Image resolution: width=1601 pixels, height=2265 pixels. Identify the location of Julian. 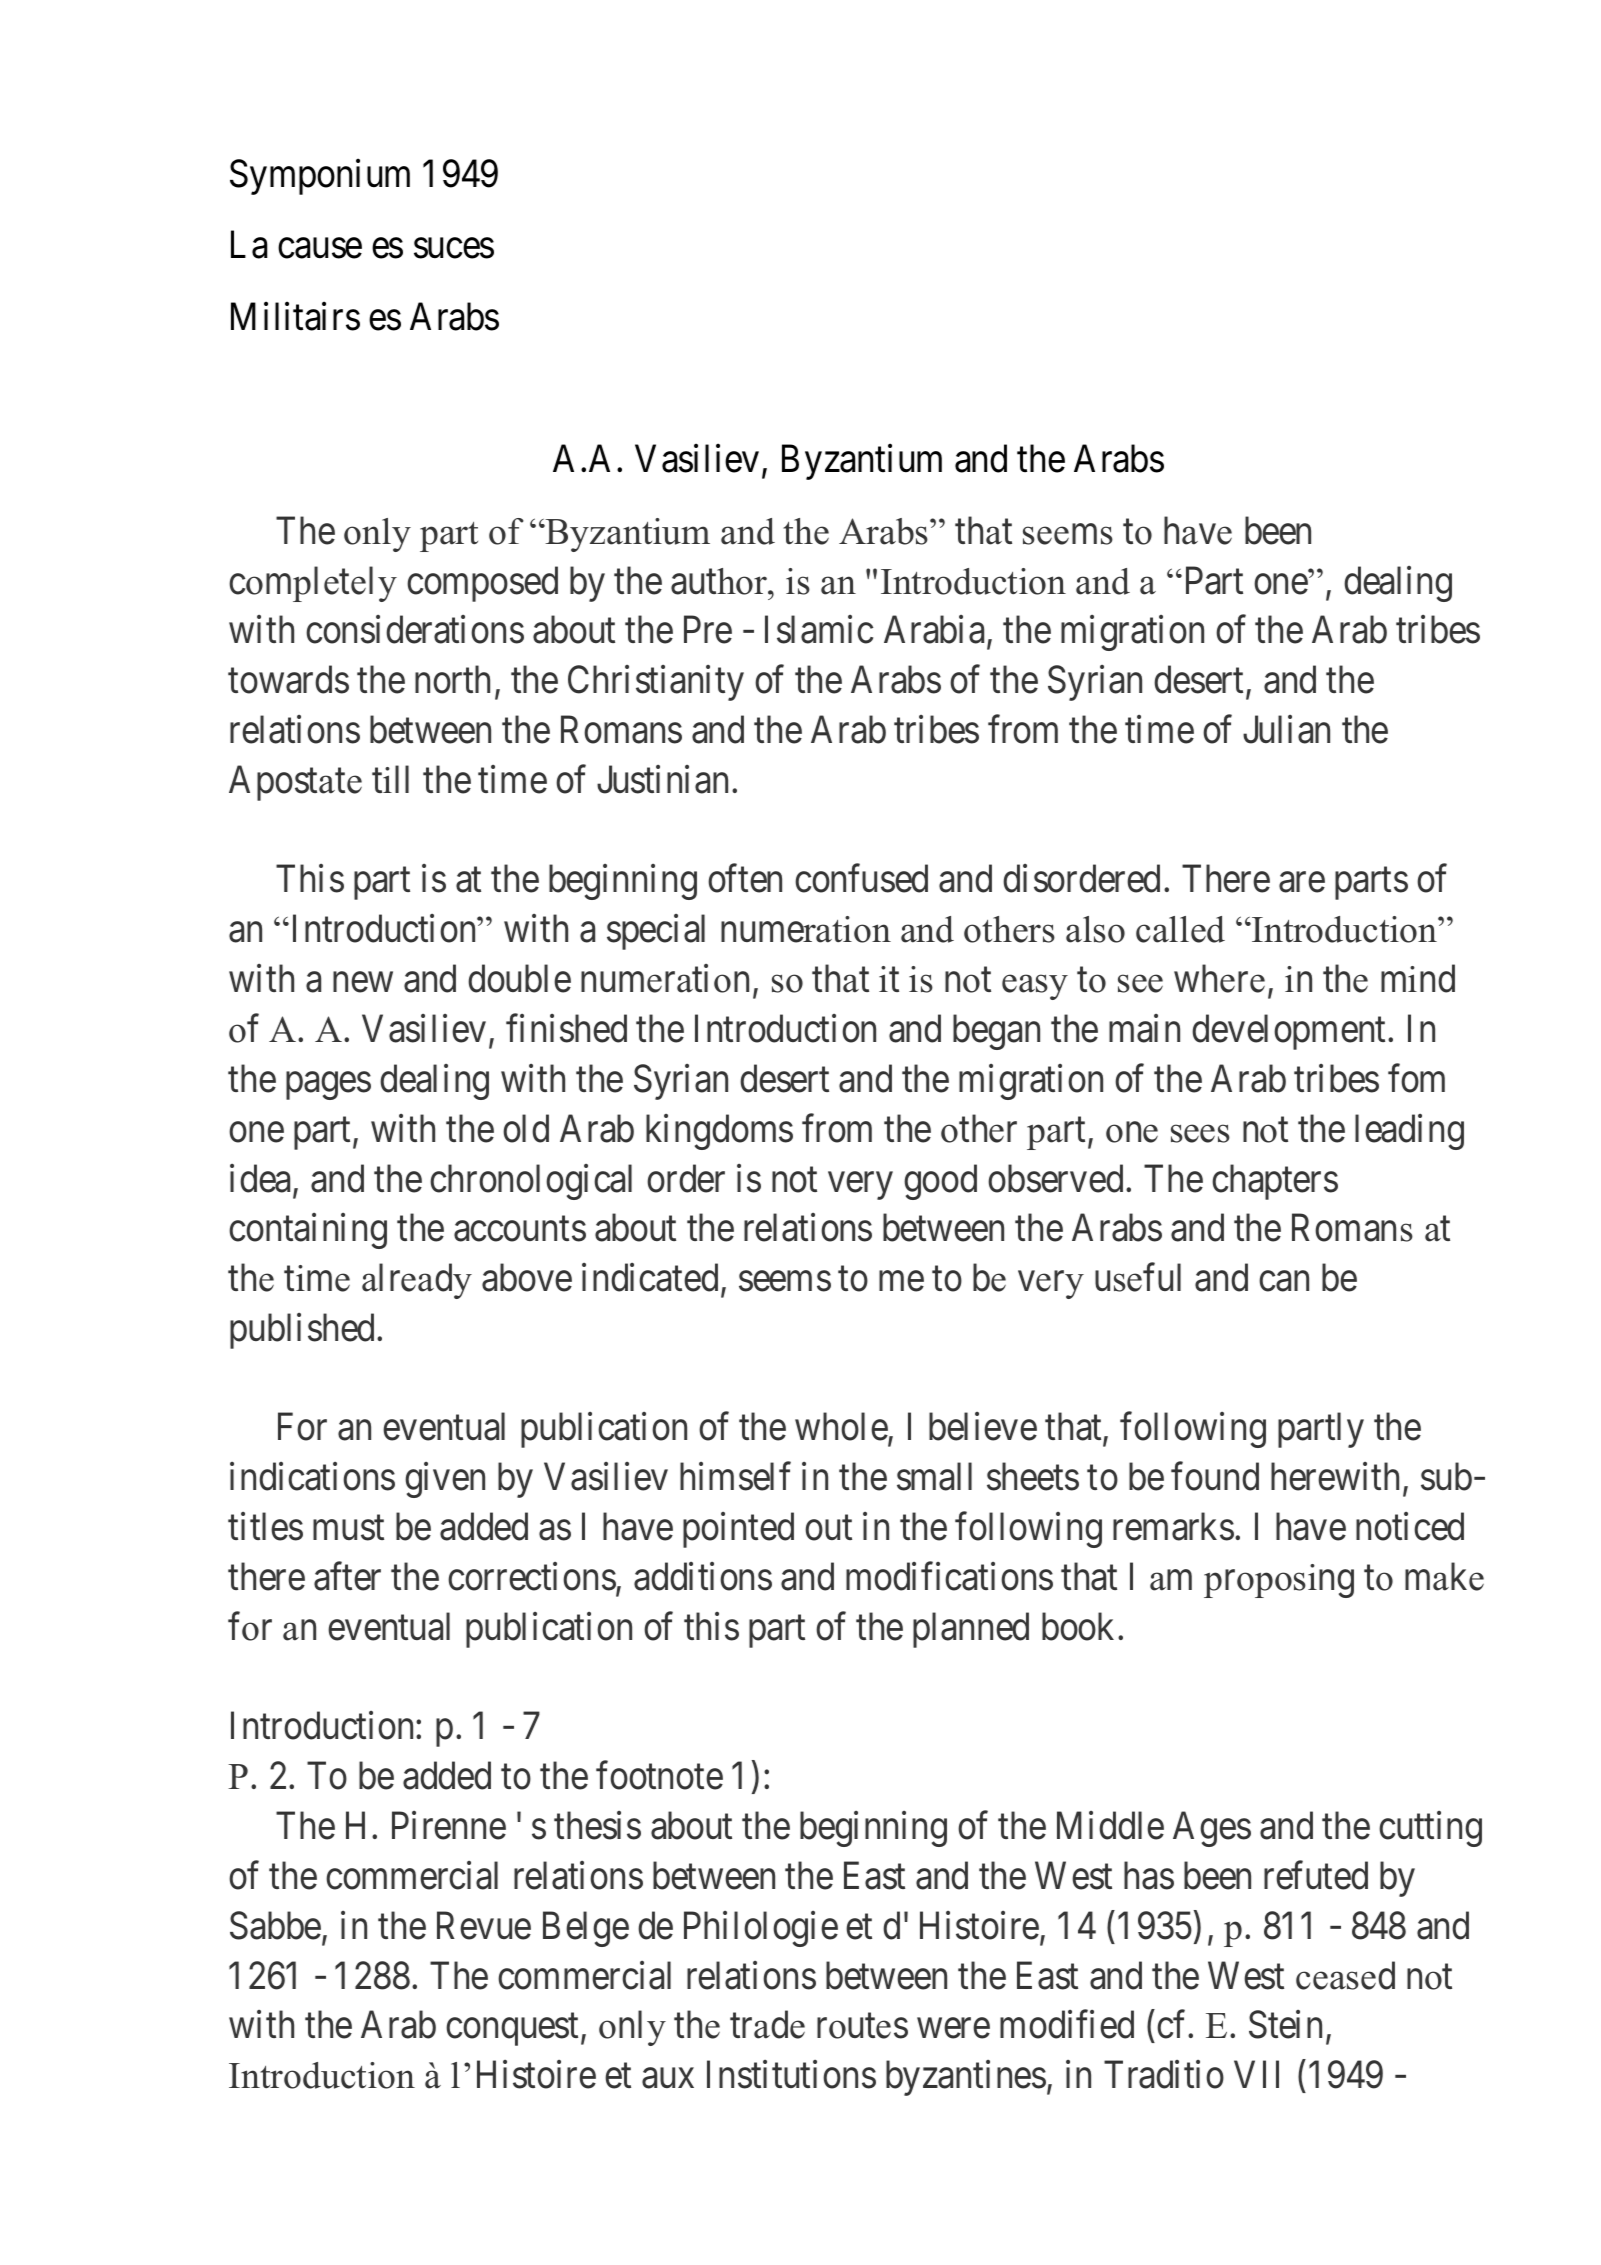
(1286, 729).
